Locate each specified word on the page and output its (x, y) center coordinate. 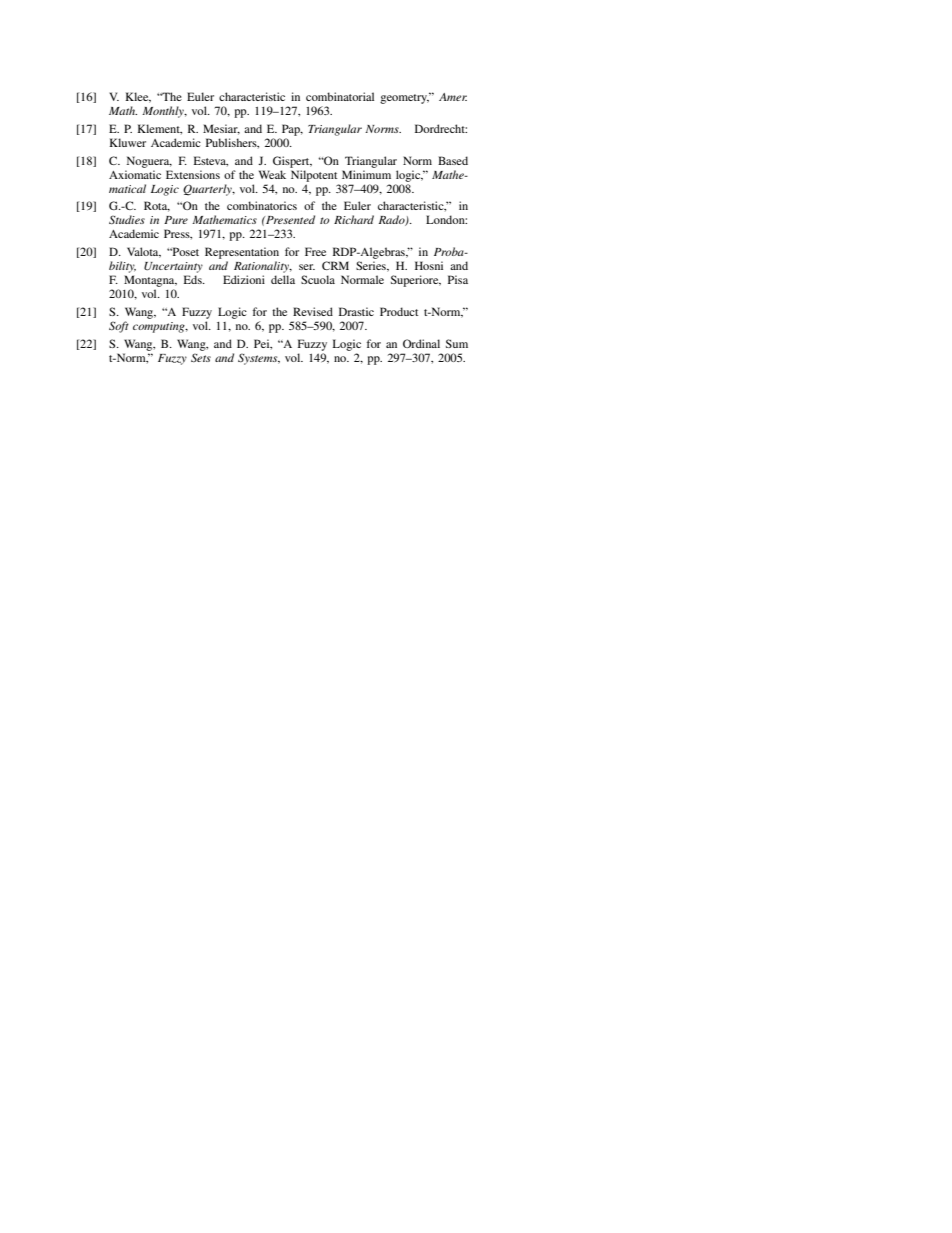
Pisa (458, 279)
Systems (259, 359)
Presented (289, 219)
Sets (201, 357)
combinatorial (340, 96)
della (283, 279)
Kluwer (127, 142)
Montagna (150, 281)
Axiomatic (135, 174)
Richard (354, 219)
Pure (176, 220)
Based (453, 160)
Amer (453, 97)
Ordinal (421, 343)
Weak (272, 174)
